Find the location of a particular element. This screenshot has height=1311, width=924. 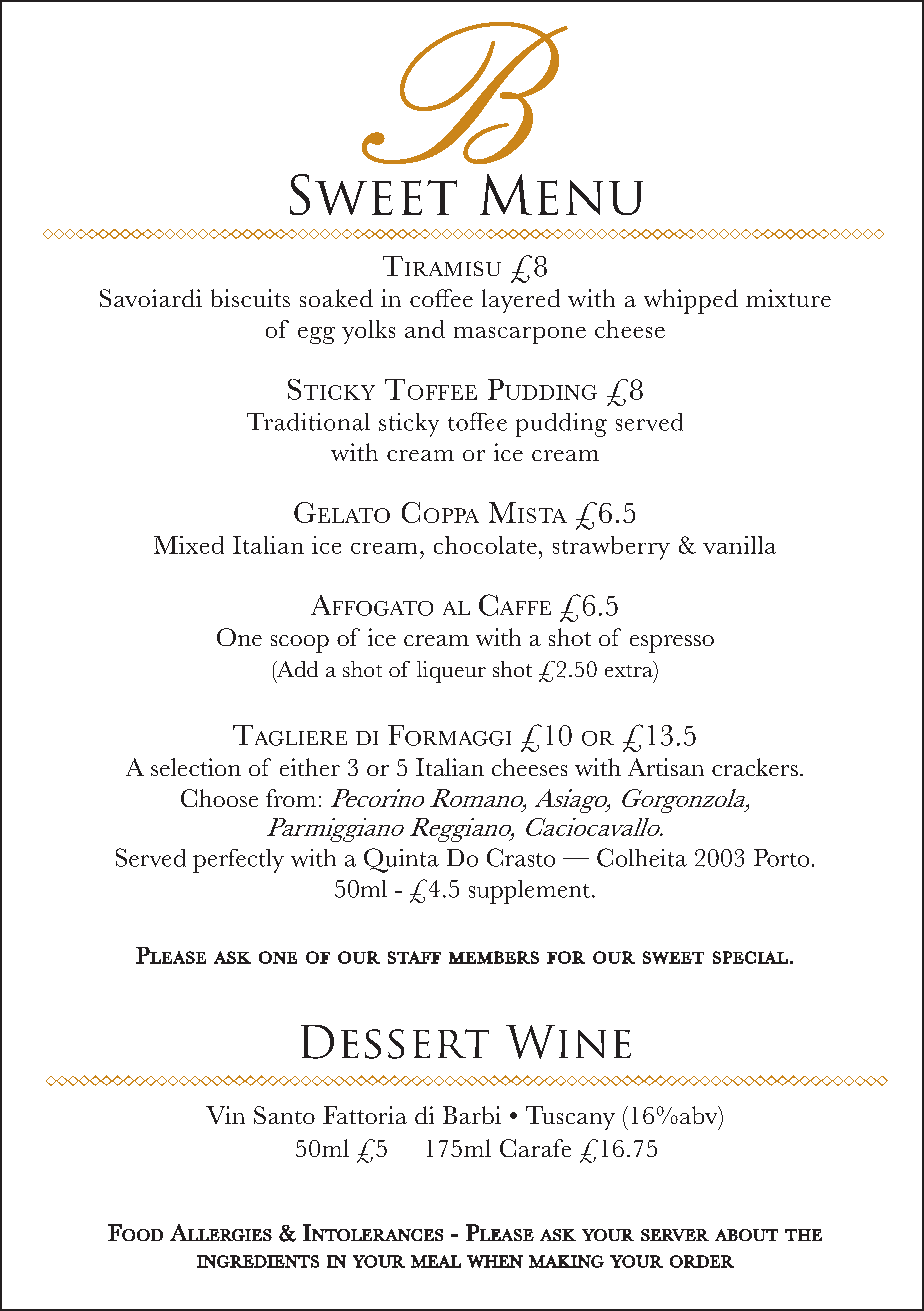

whipped is located at coordinates (691, 301).
